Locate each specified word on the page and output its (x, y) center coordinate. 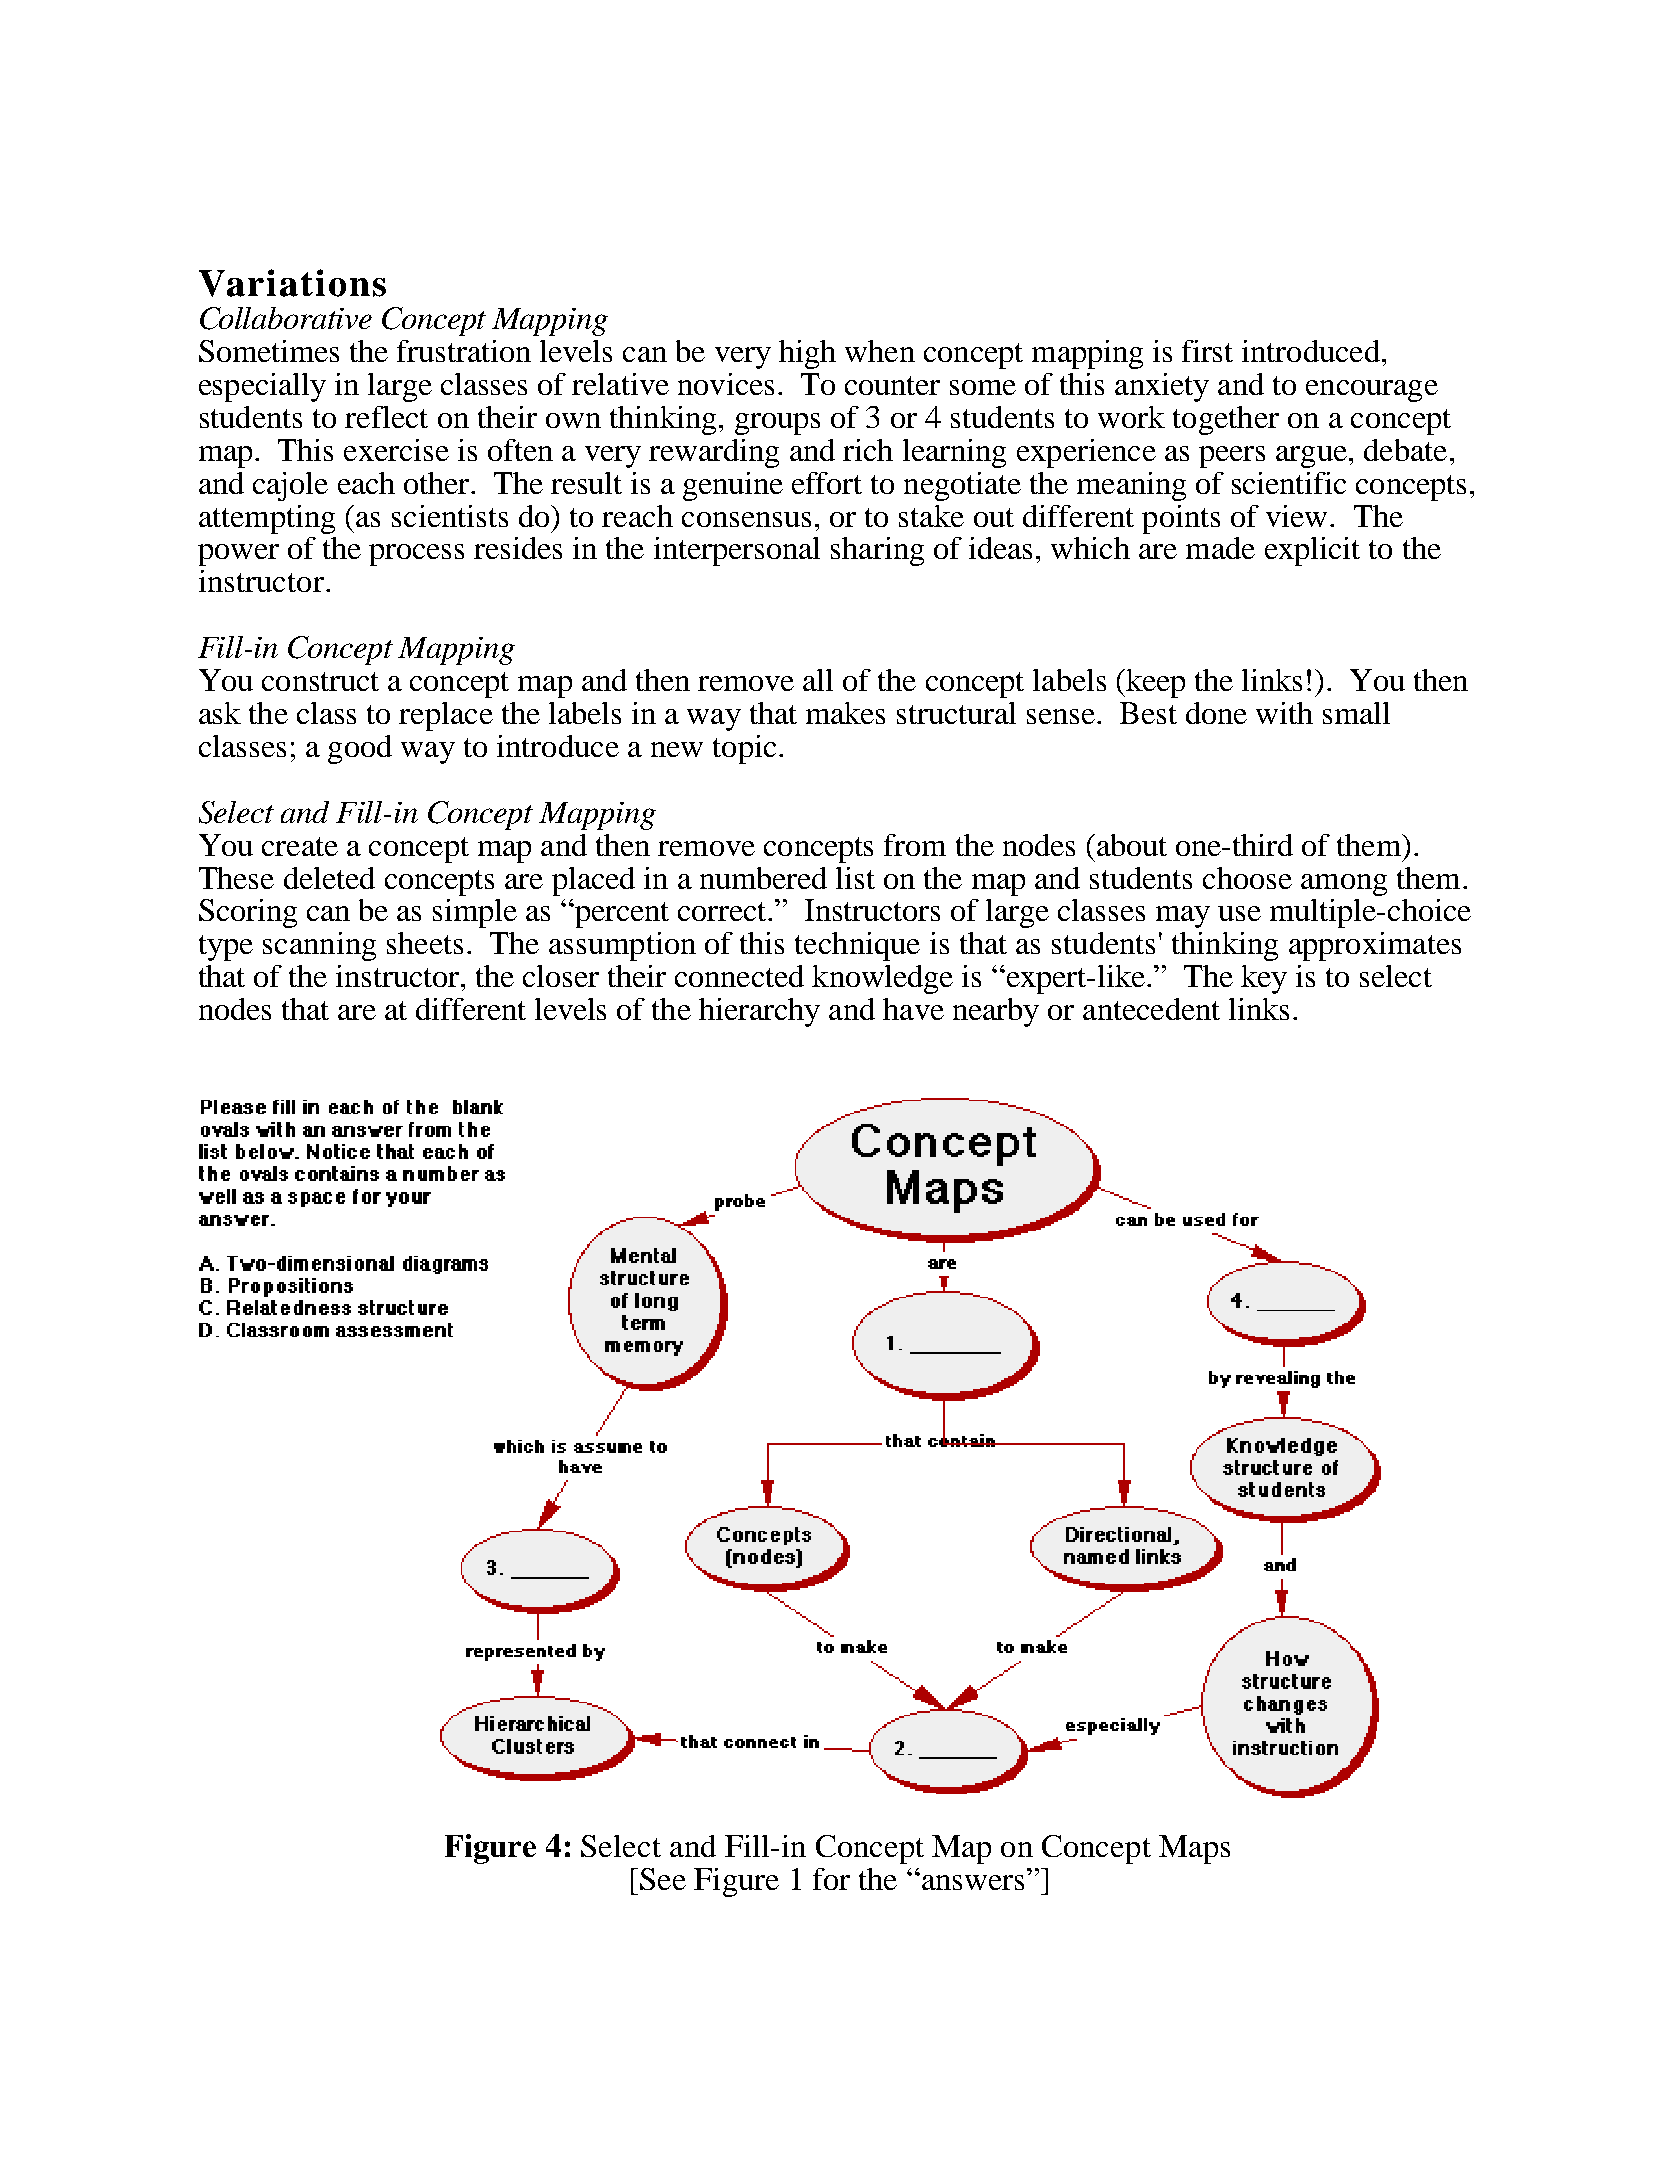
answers (971, 1881)
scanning (319, 946)
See (663, 1879)
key (1264, 979)
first (1207, 351)
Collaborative (286, 318)
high (807, 354)
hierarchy (759, 1012)
